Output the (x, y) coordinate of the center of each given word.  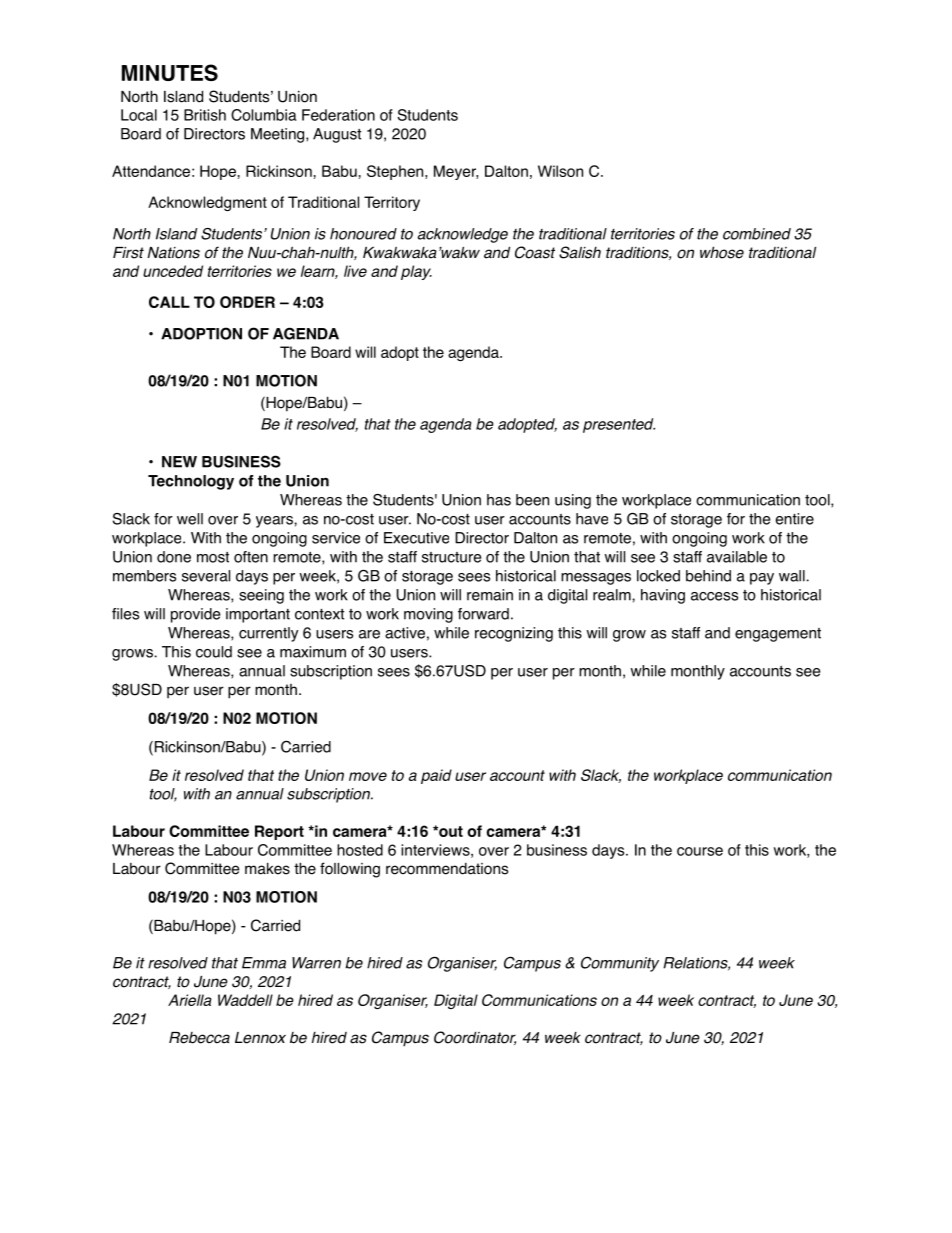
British (205, 115)
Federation (338, 115)
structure (451, 557)
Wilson (560, 171)
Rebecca (199, 1038)
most (213, 557)
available (737, 557)
